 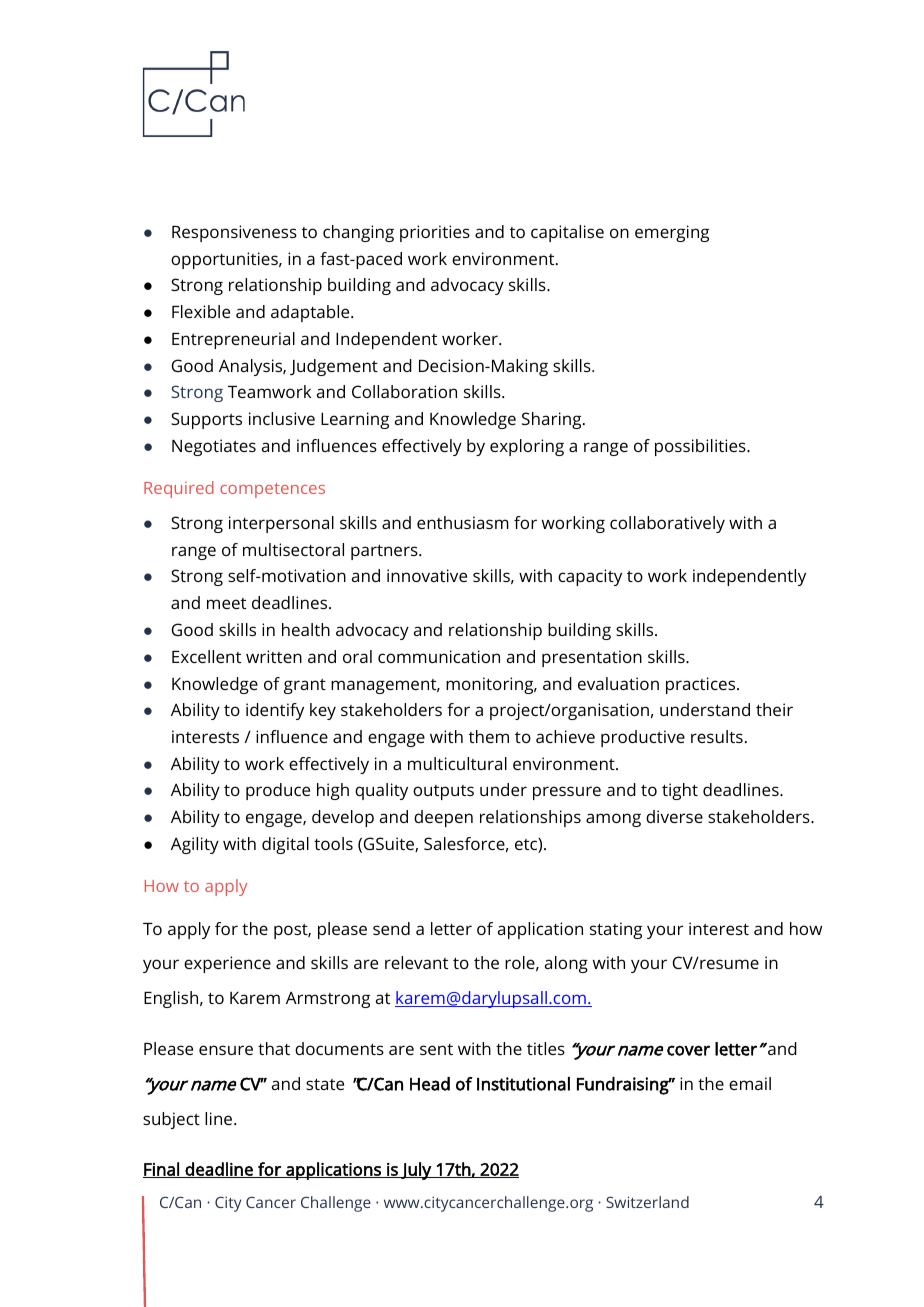 I want to click on collaboratively, so click(x=667, y=524).
